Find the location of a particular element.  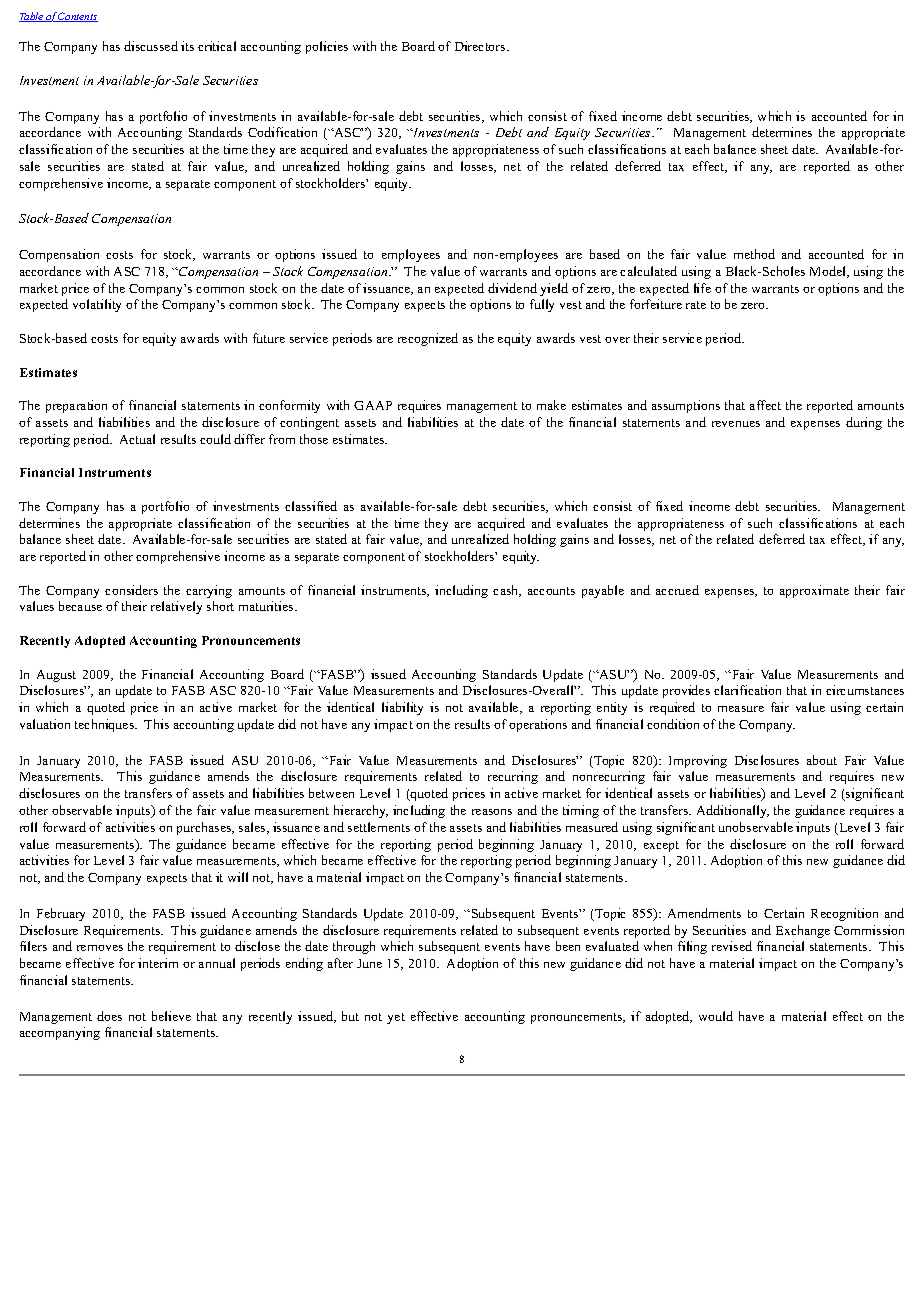

method is located at coordinates (754, 254).
